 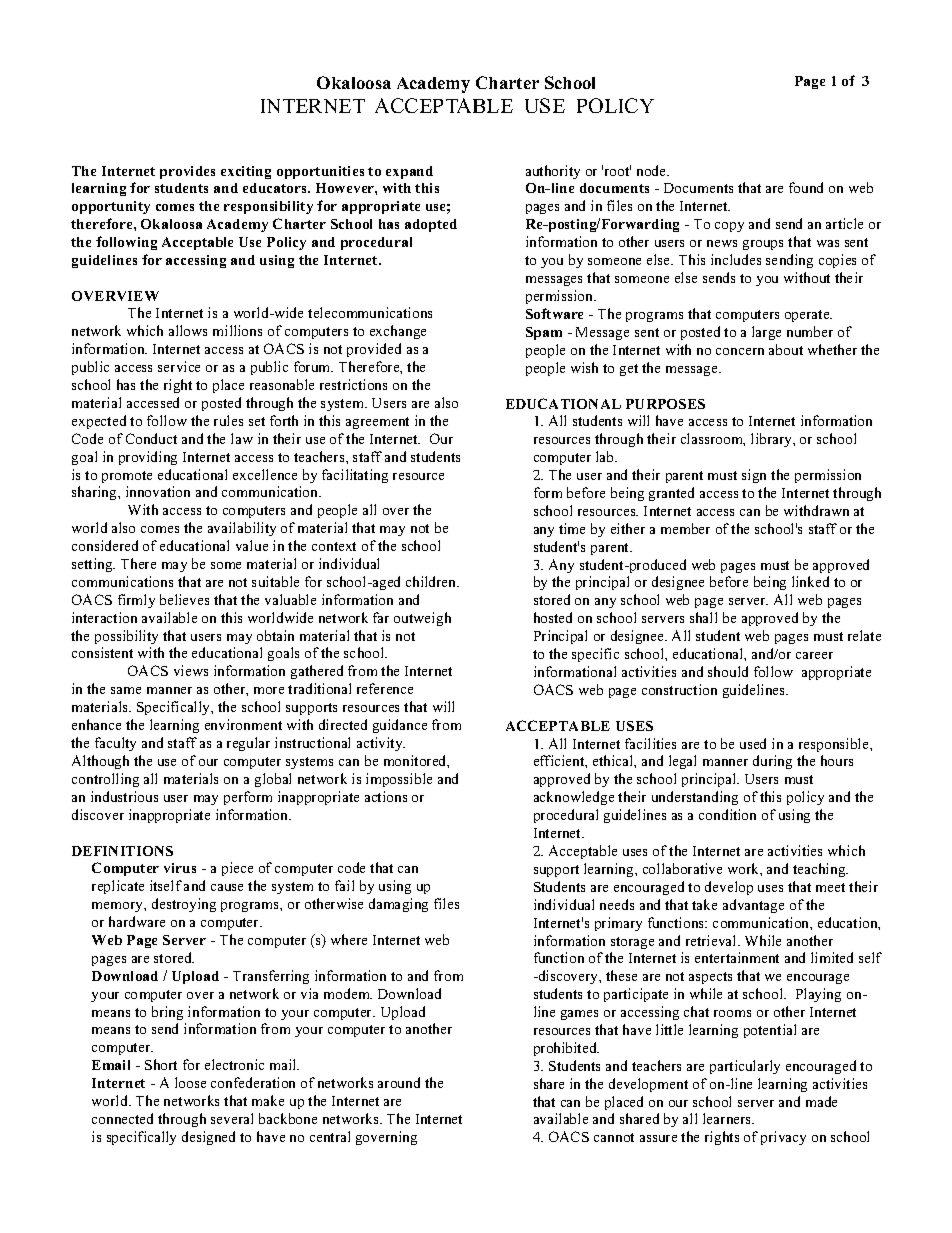 What do you see at coordinates (431, 225) in the image?
I see `adopted` at bounding box center [431, 225].
